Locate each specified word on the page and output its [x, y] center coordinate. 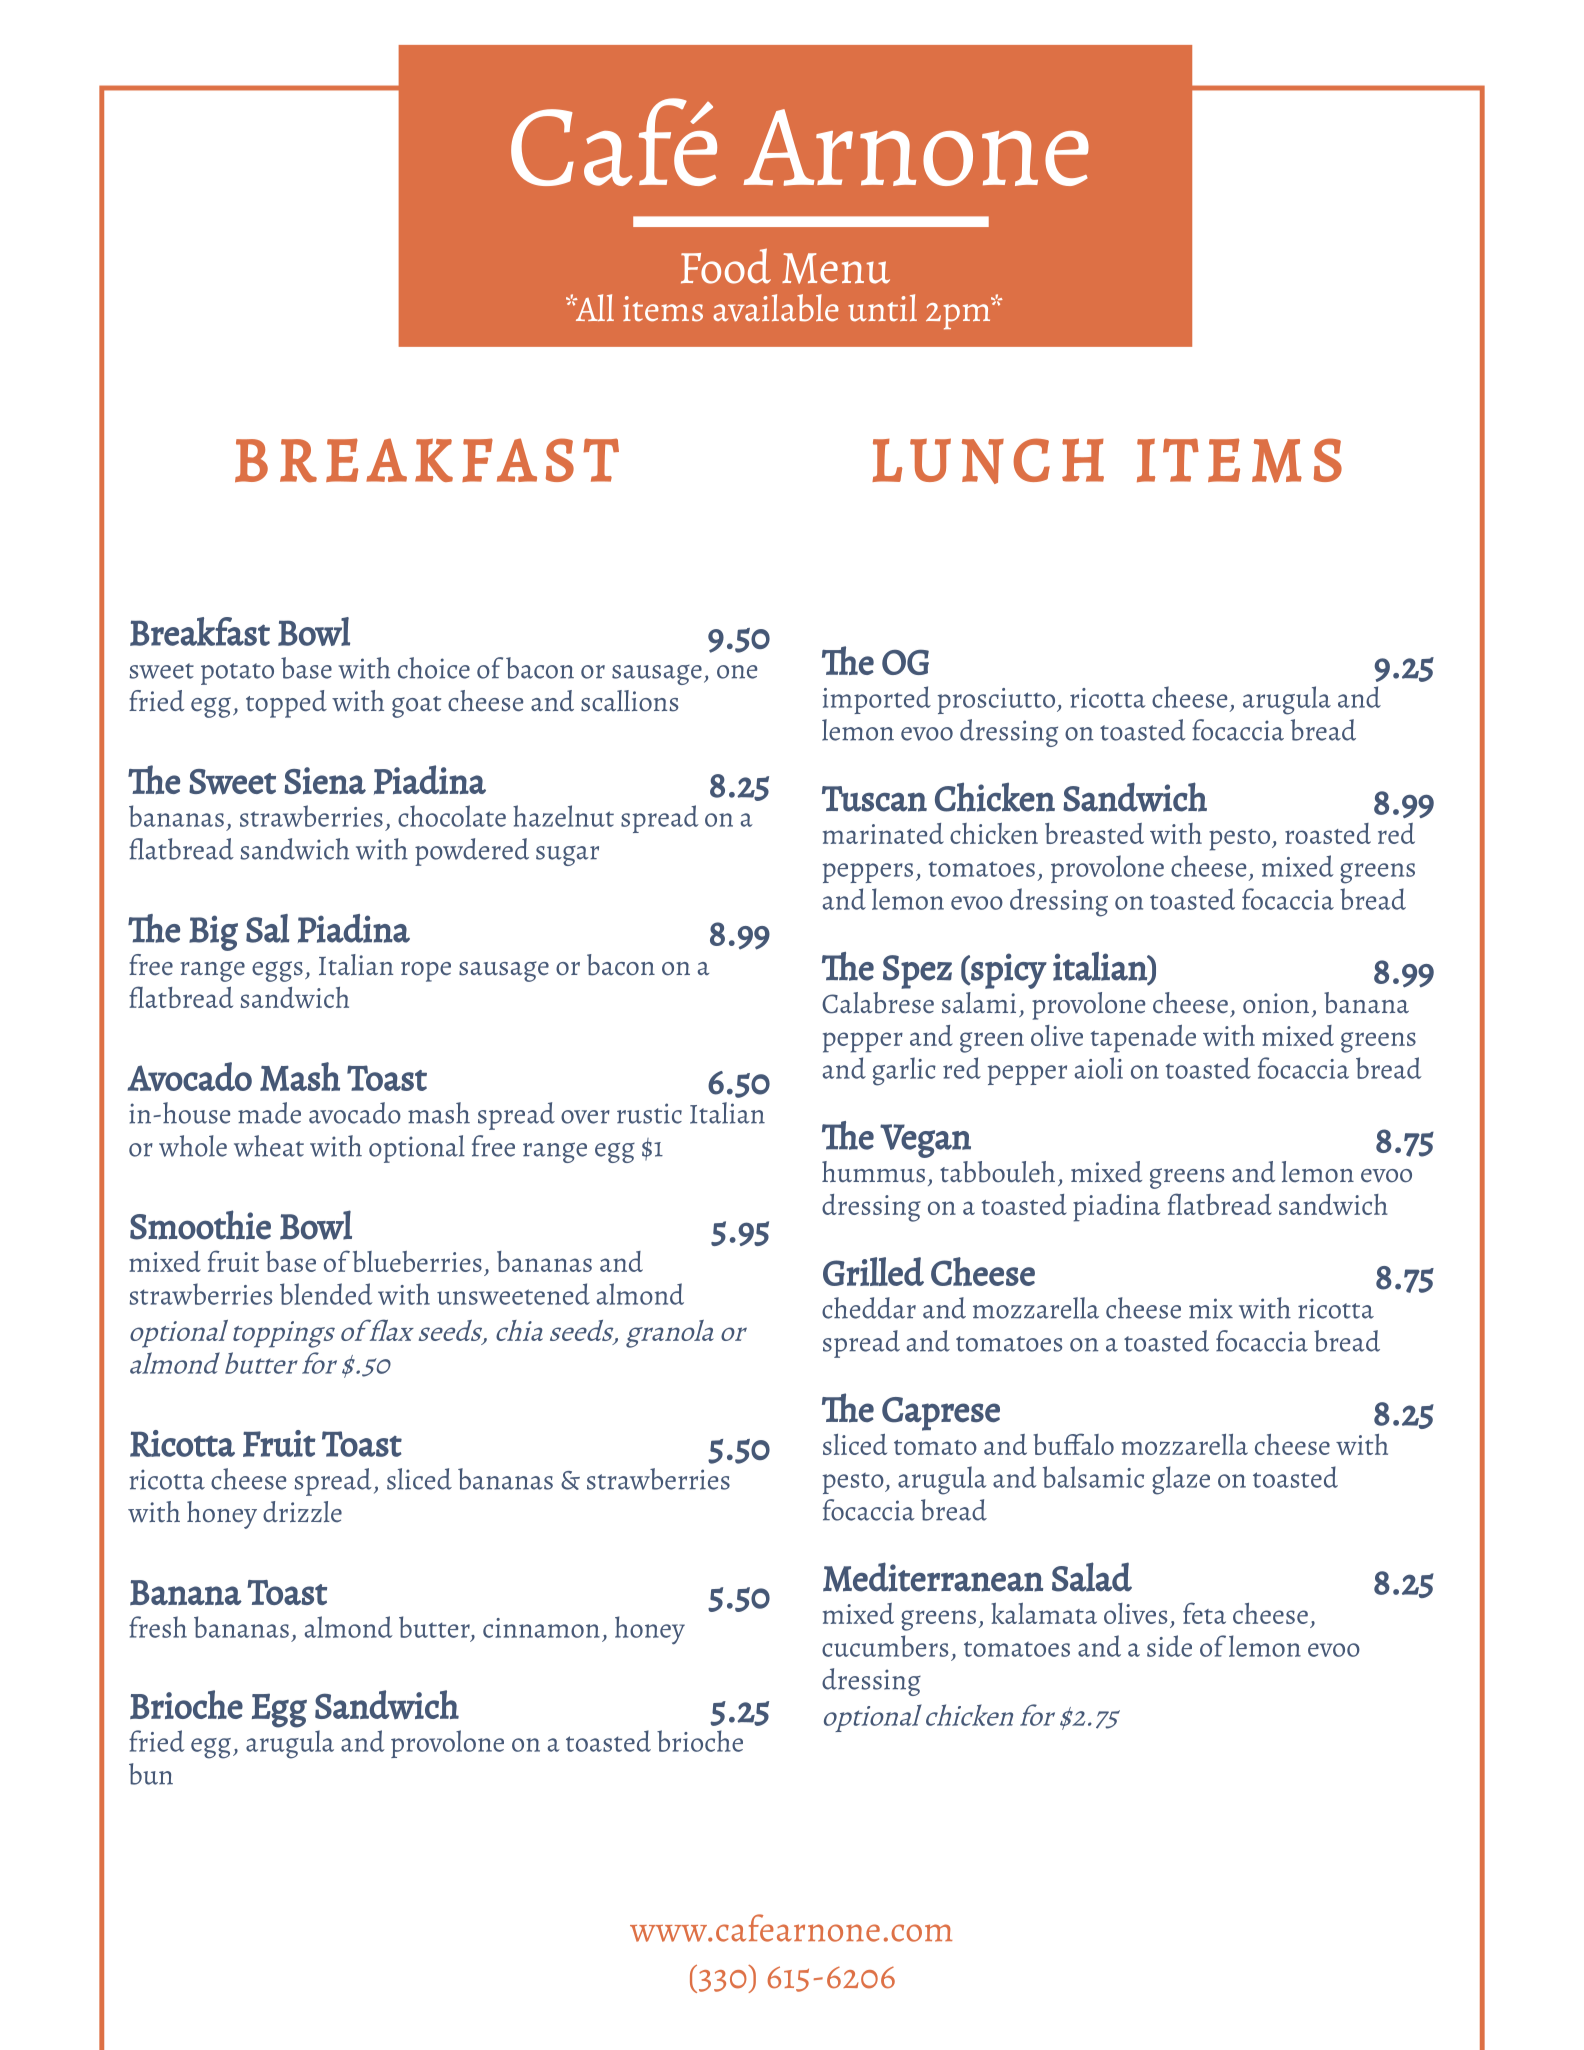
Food [726, 266]
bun [151, 1774]
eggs [277, 971]
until [882, 307]
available [776, 308]
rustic [649, 1113]
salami [979, 1003]
